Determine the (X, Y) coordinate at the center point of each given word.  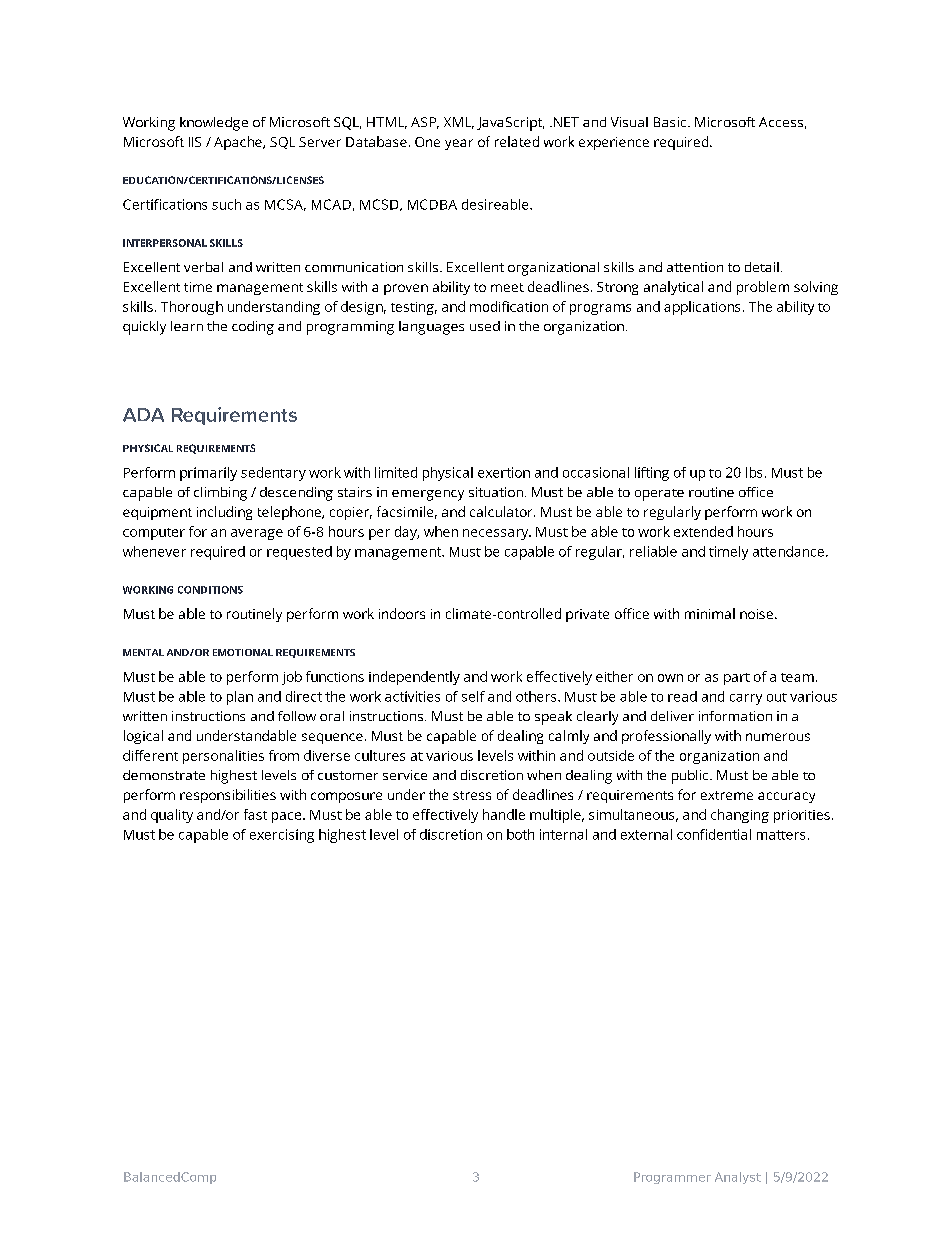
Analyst (738, 1178)
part (737, 679)
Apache (239, 143)
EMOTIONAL (243, 652)
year (459, 144)
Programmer (672, 1178)
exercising (282, 836)
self (473, 696)
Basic (671, 122)
